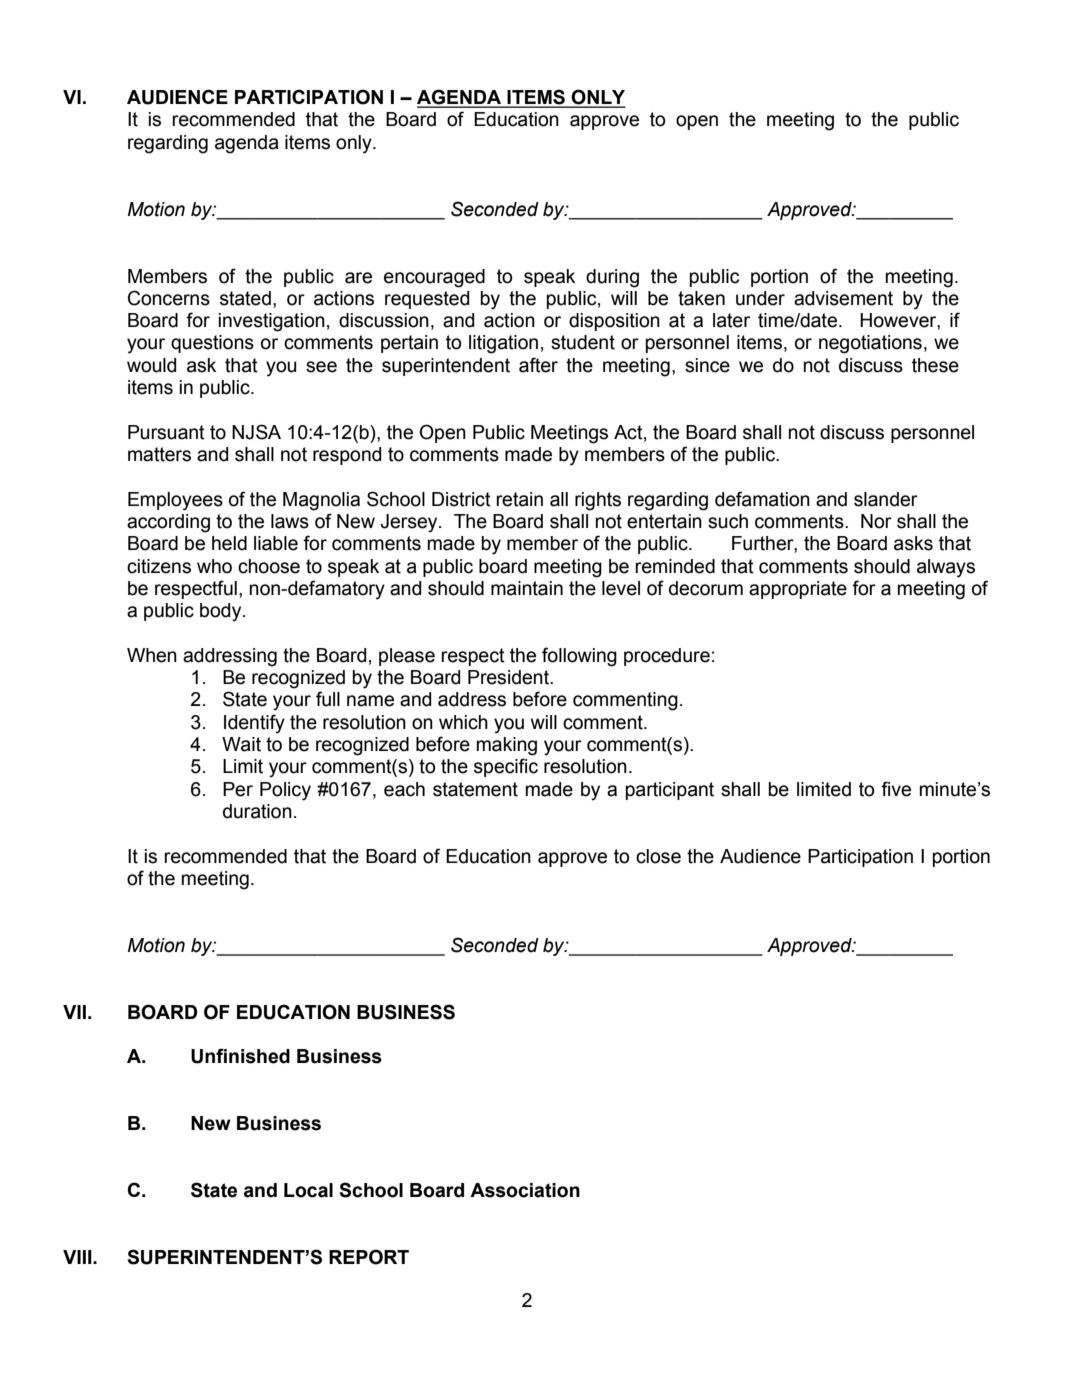 The width and height of the document is (1080, 1397). Describe the element at coordinates (308, 1190) in the document. I see `Local` at that location.
